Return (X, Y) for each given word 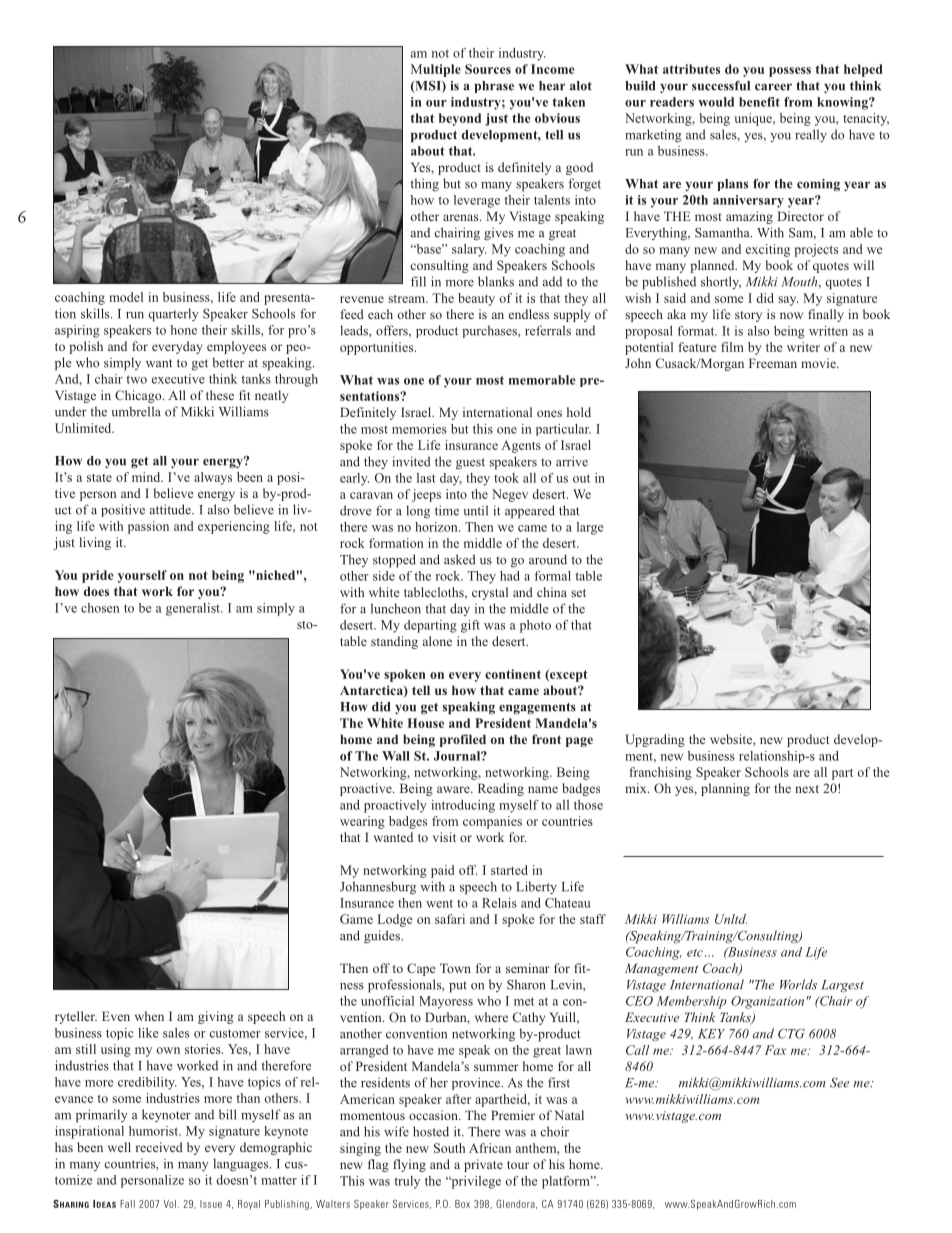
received (159, 1147)
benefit (759, 102)
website (732, 739)
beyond (460, 119)
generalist (194, 609)
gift (470, 626)
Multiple (436, 70)
